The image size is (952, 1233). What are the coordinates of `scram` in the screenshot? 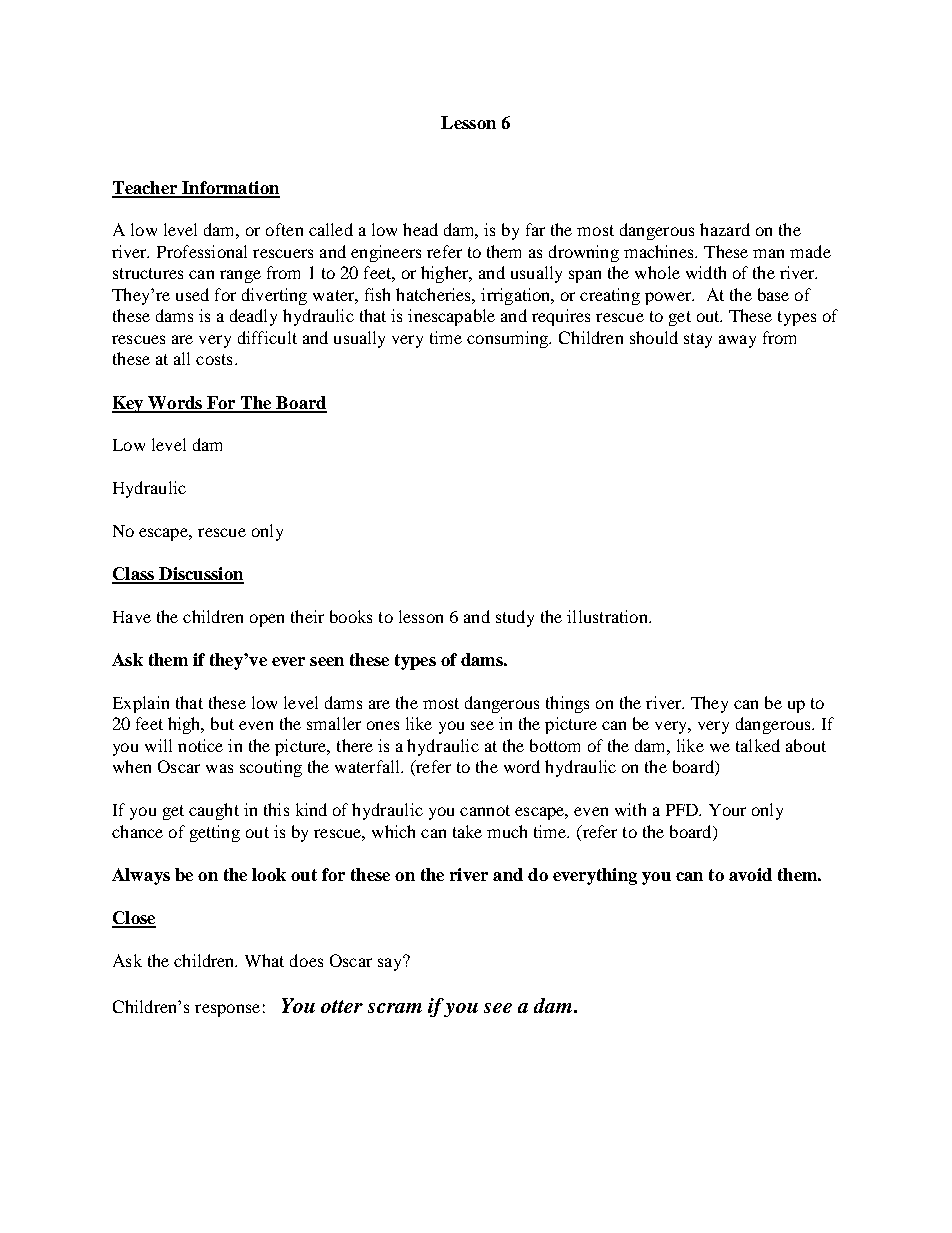 It's located at (395, 1008).
